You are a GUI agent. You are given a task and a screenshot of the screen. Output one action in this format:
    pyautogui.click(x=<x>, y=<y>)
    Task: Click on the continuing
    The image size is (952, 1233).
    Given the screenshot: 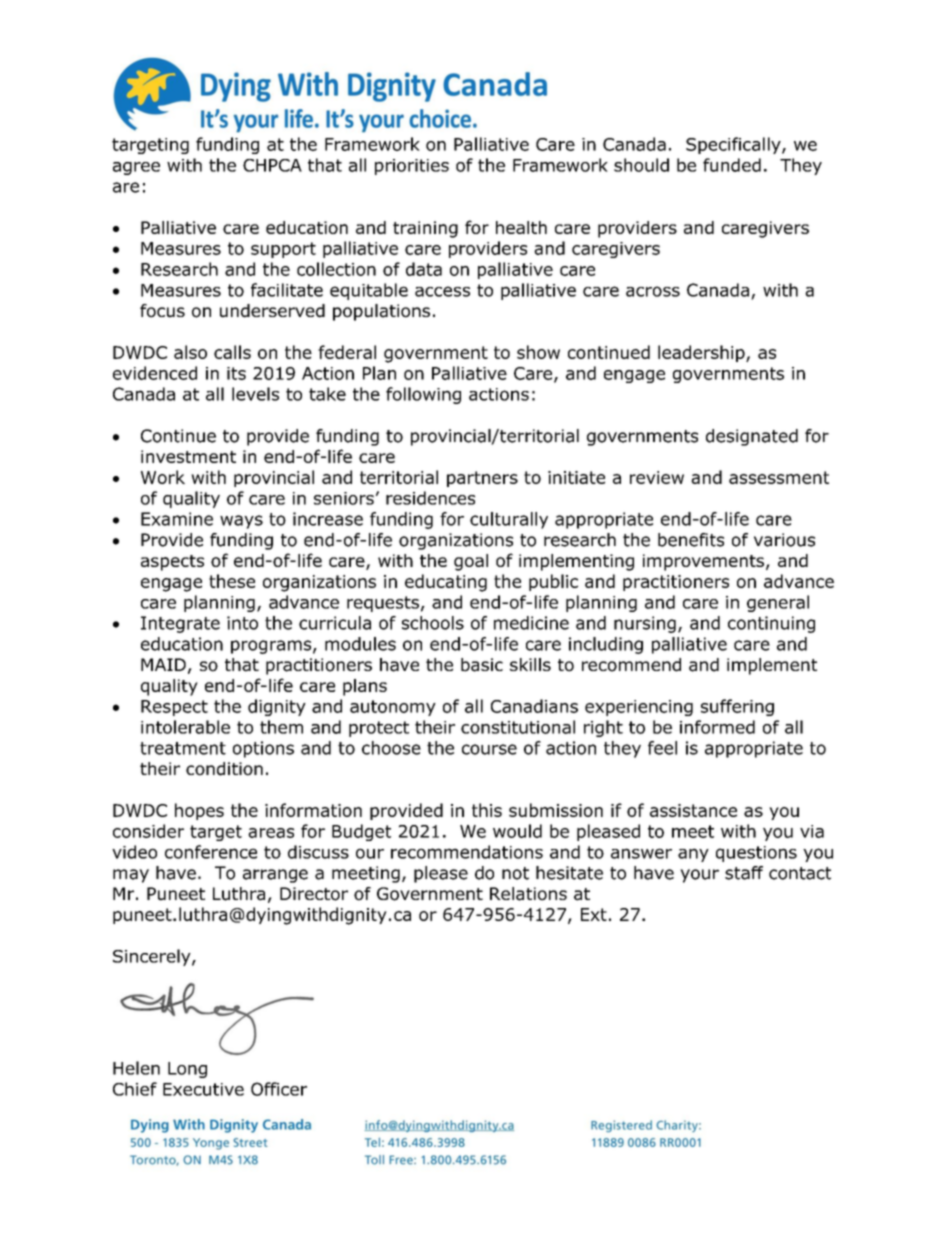 What is the action you would take?
    pyautogui.click(x=771, y=624)
